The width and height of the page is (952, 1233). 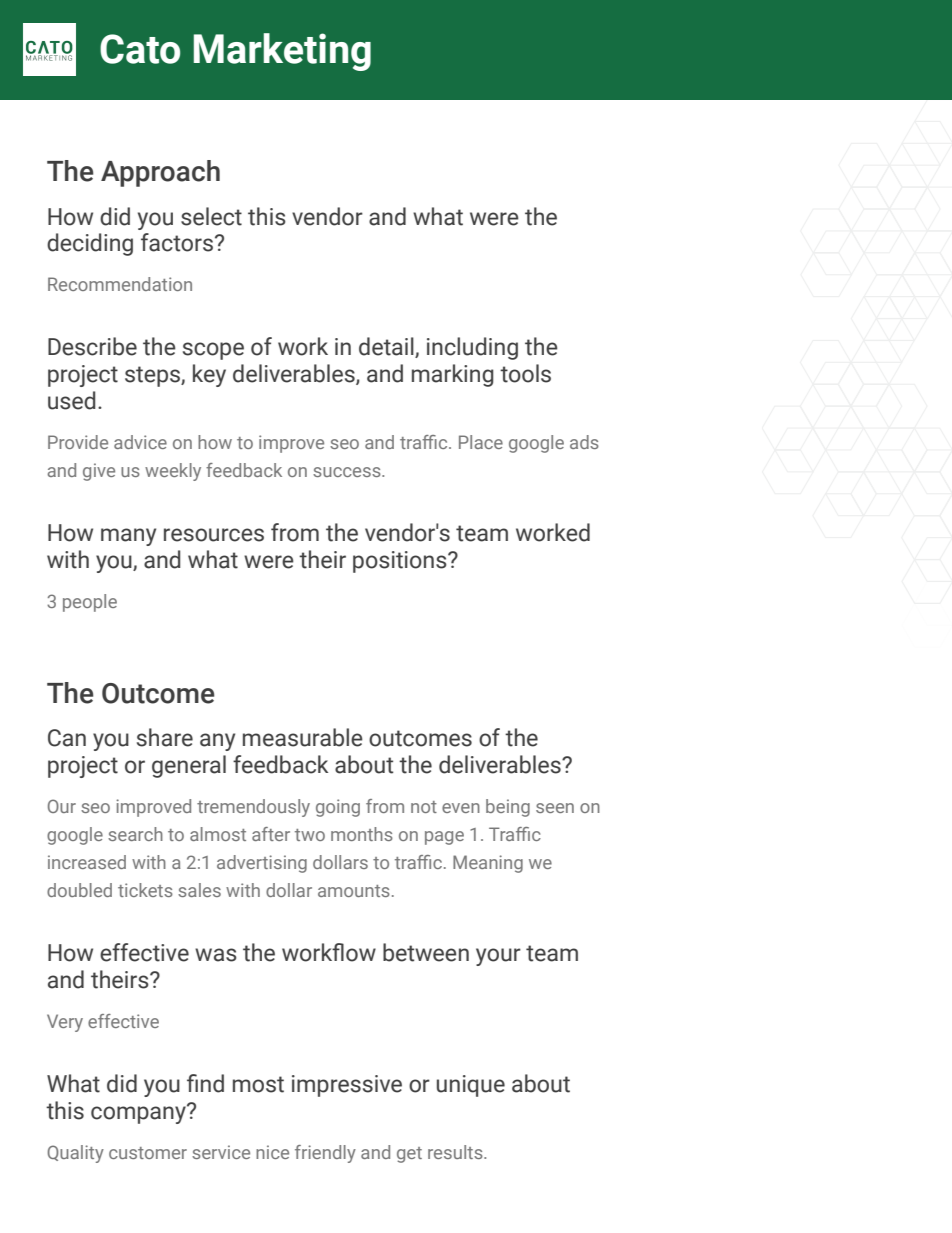 I want to click on Meaning, so click(x=488, y=864).
